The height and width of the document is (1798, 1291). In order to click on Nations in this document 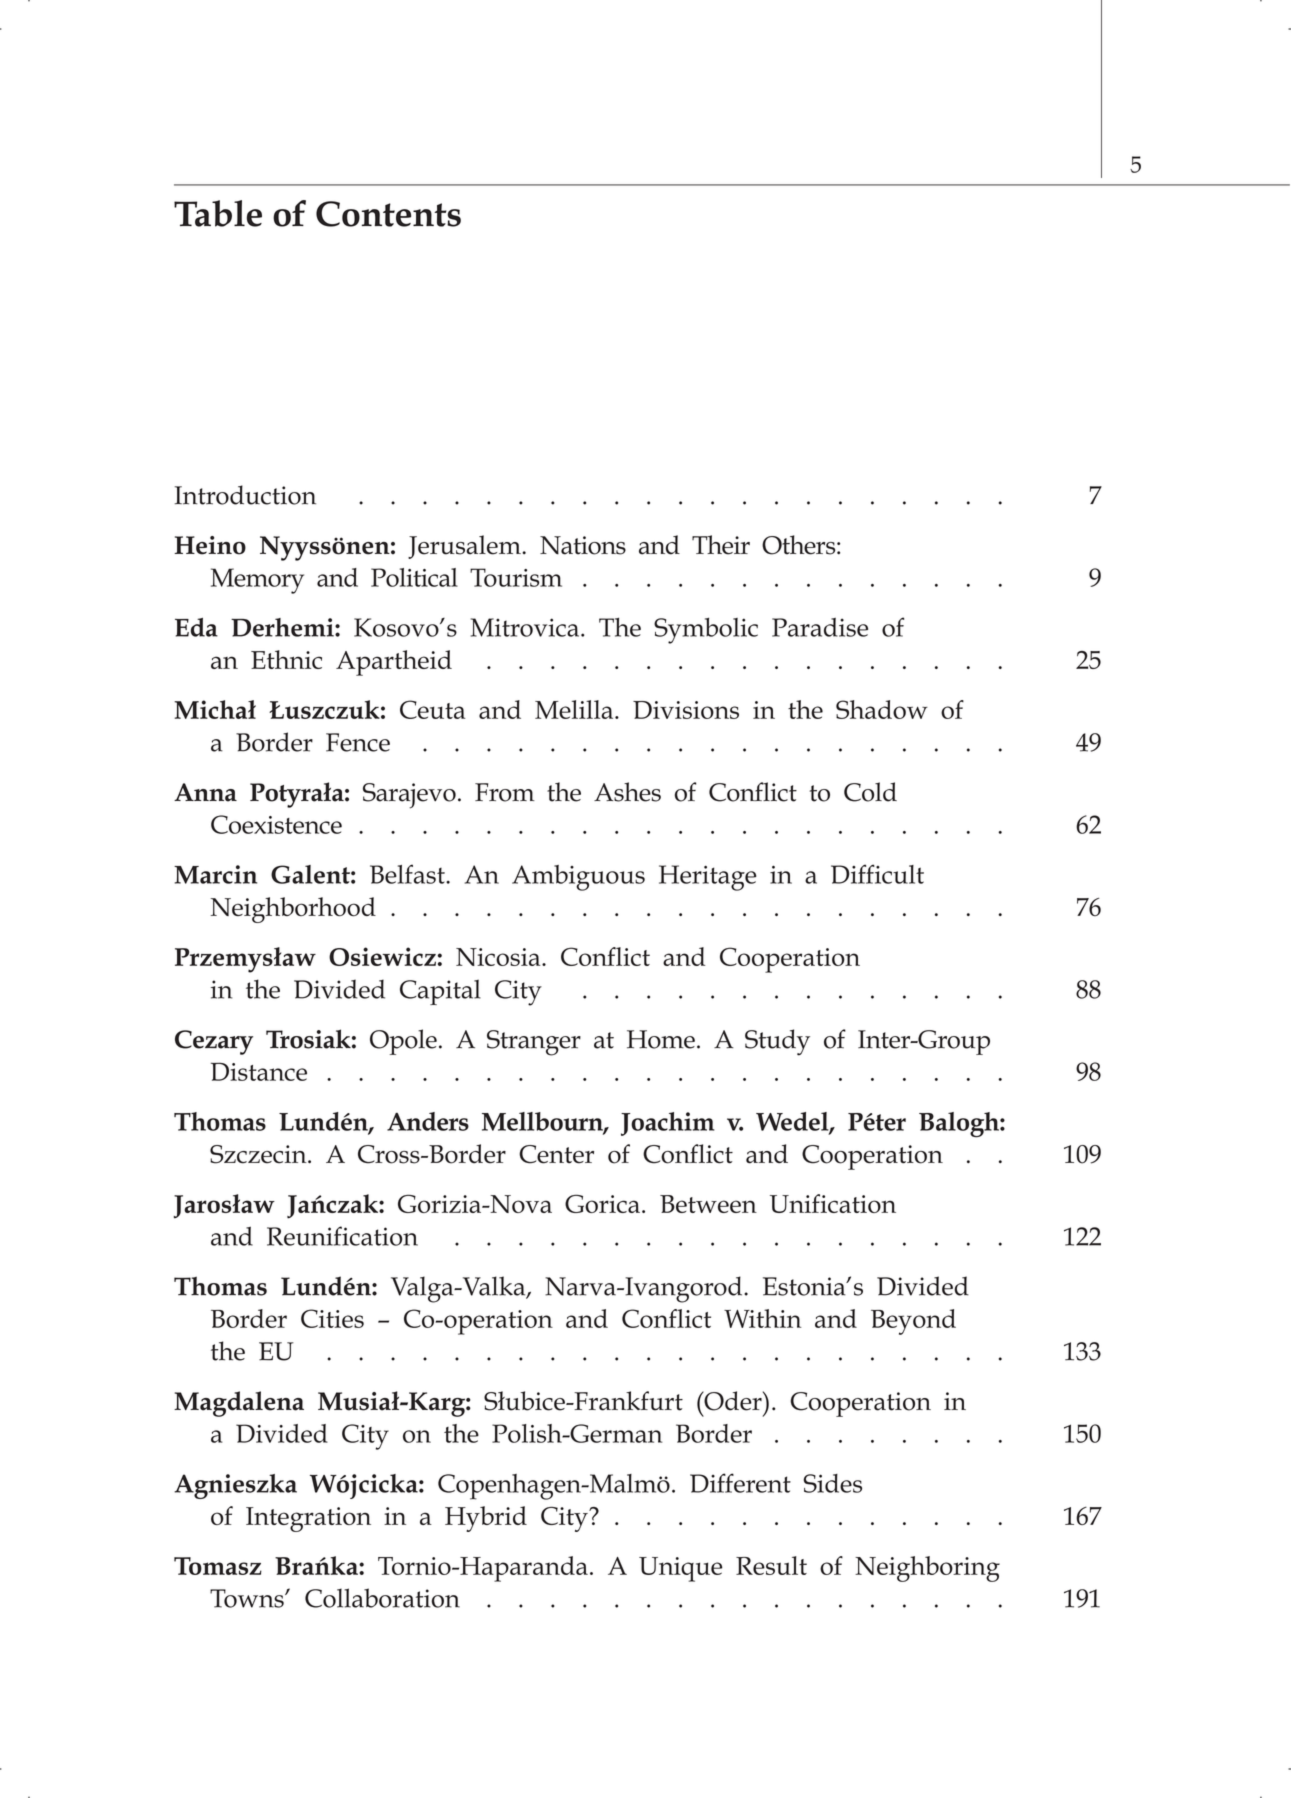, I will do `click(583, 545)`.
